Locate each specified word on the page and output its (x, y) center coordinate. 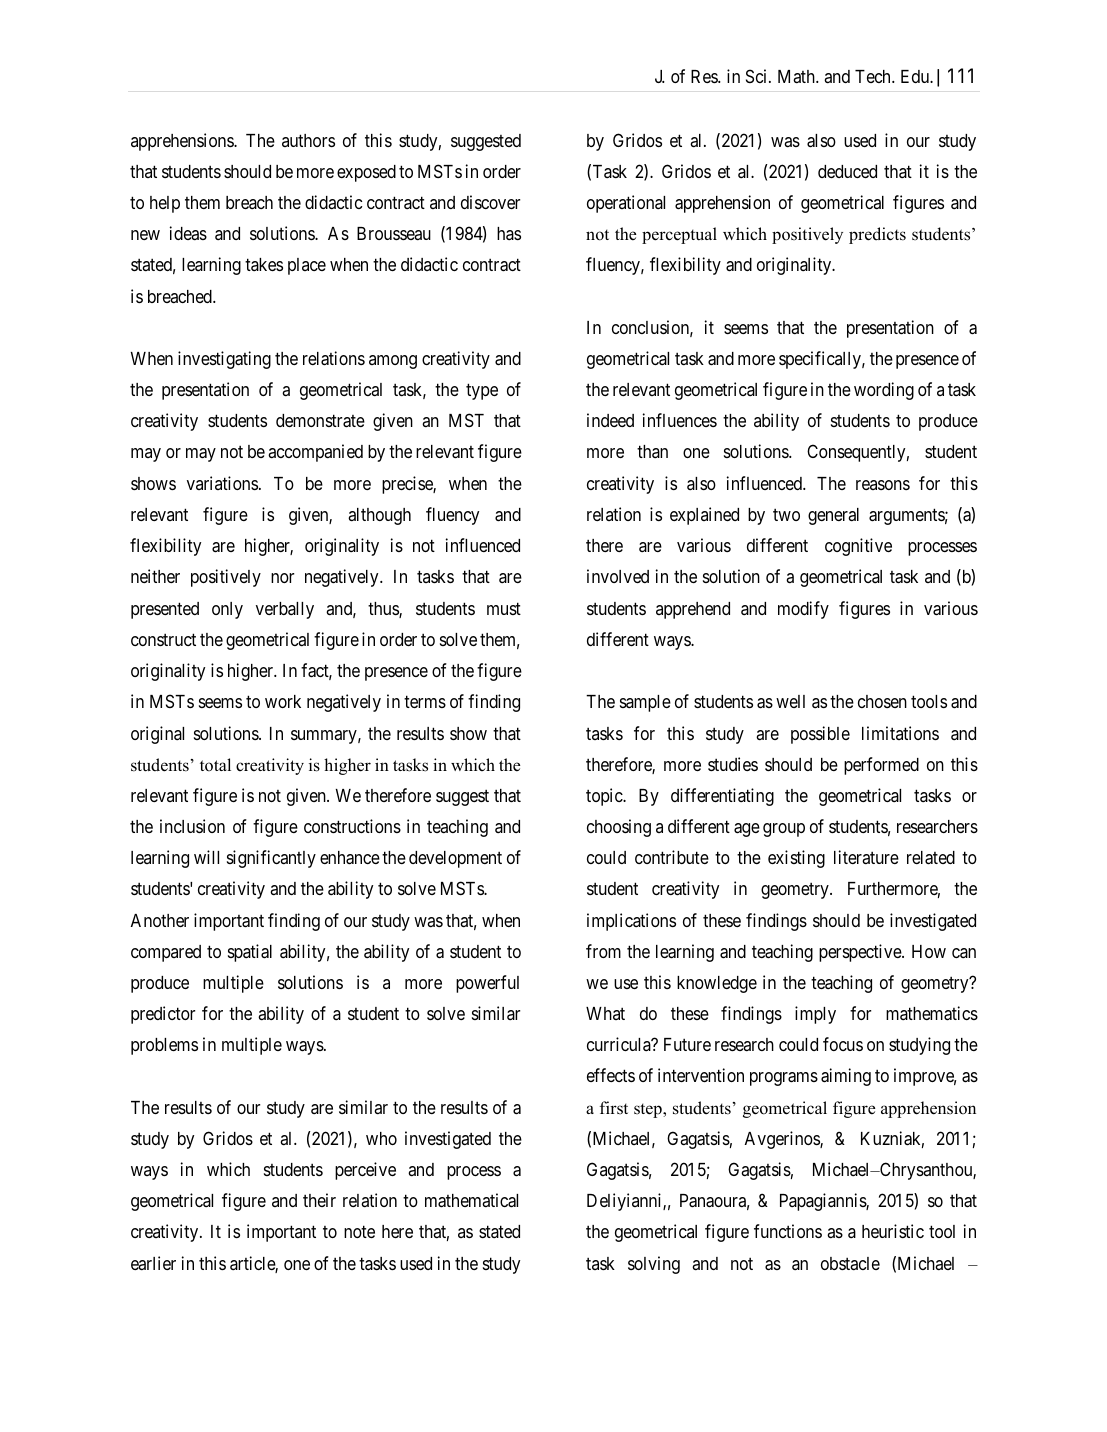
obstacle (850, 1263)
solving (654, 1265)
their (319, 1200)
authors (308, 140)
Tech (874, 76)
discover (490, 202)
